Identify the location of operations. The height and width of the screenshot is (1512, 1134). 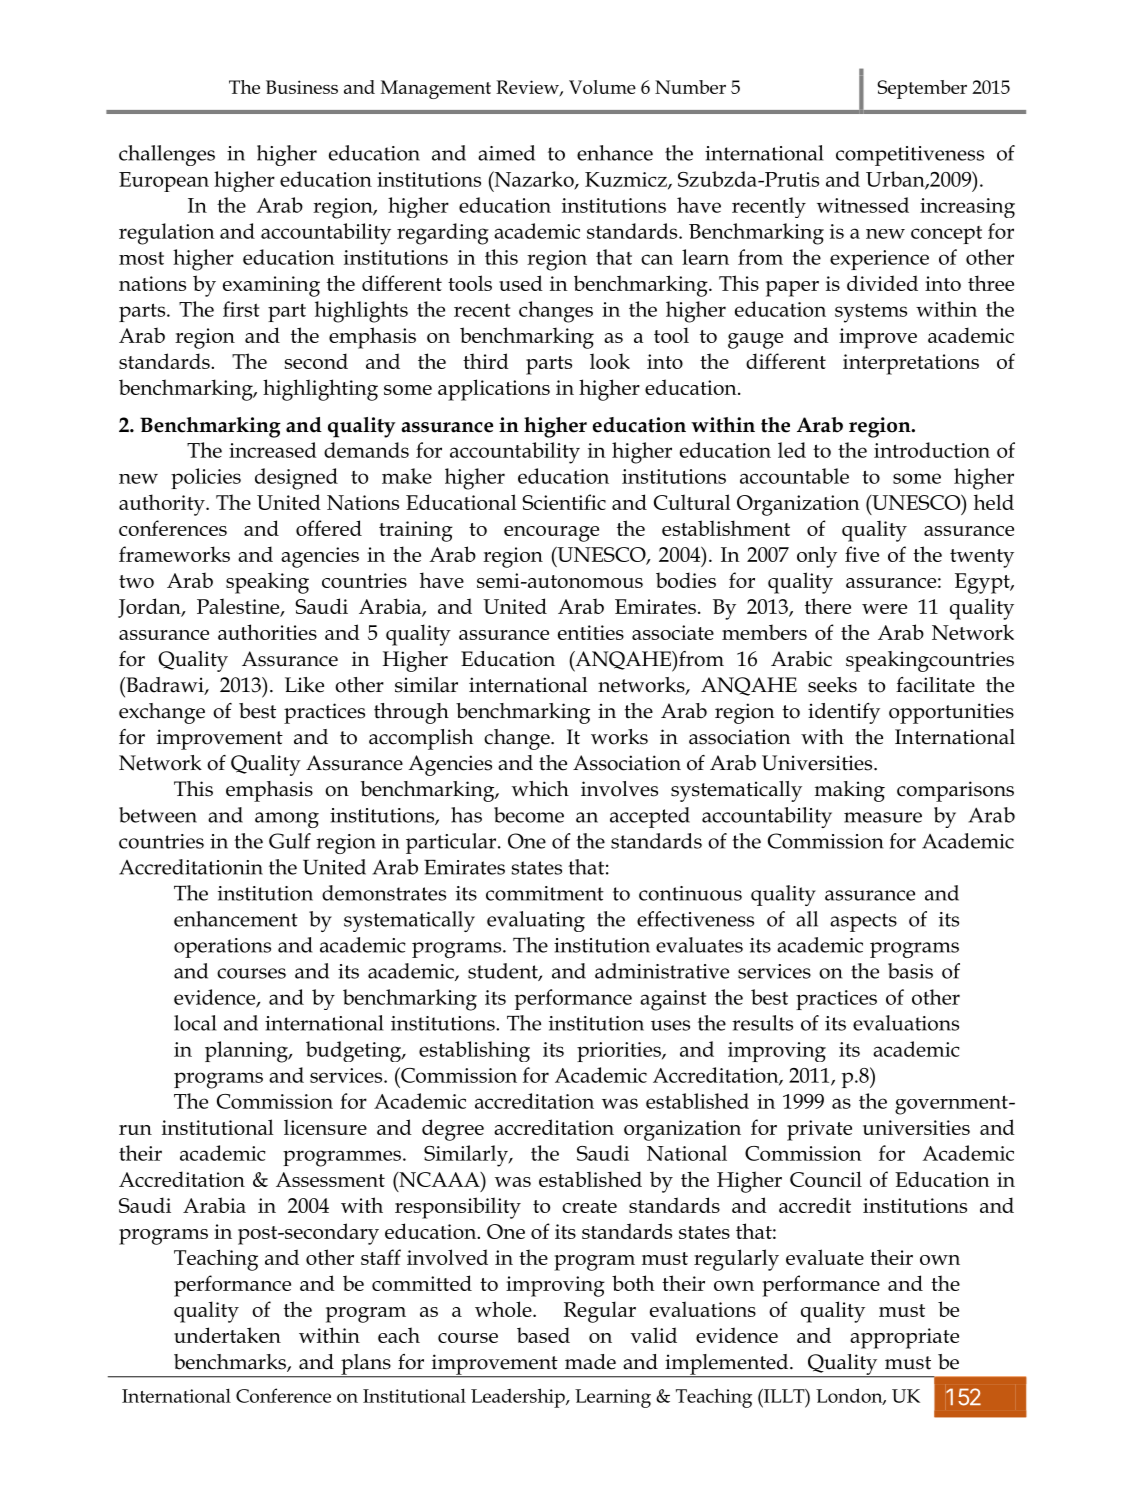
(222, 948).
